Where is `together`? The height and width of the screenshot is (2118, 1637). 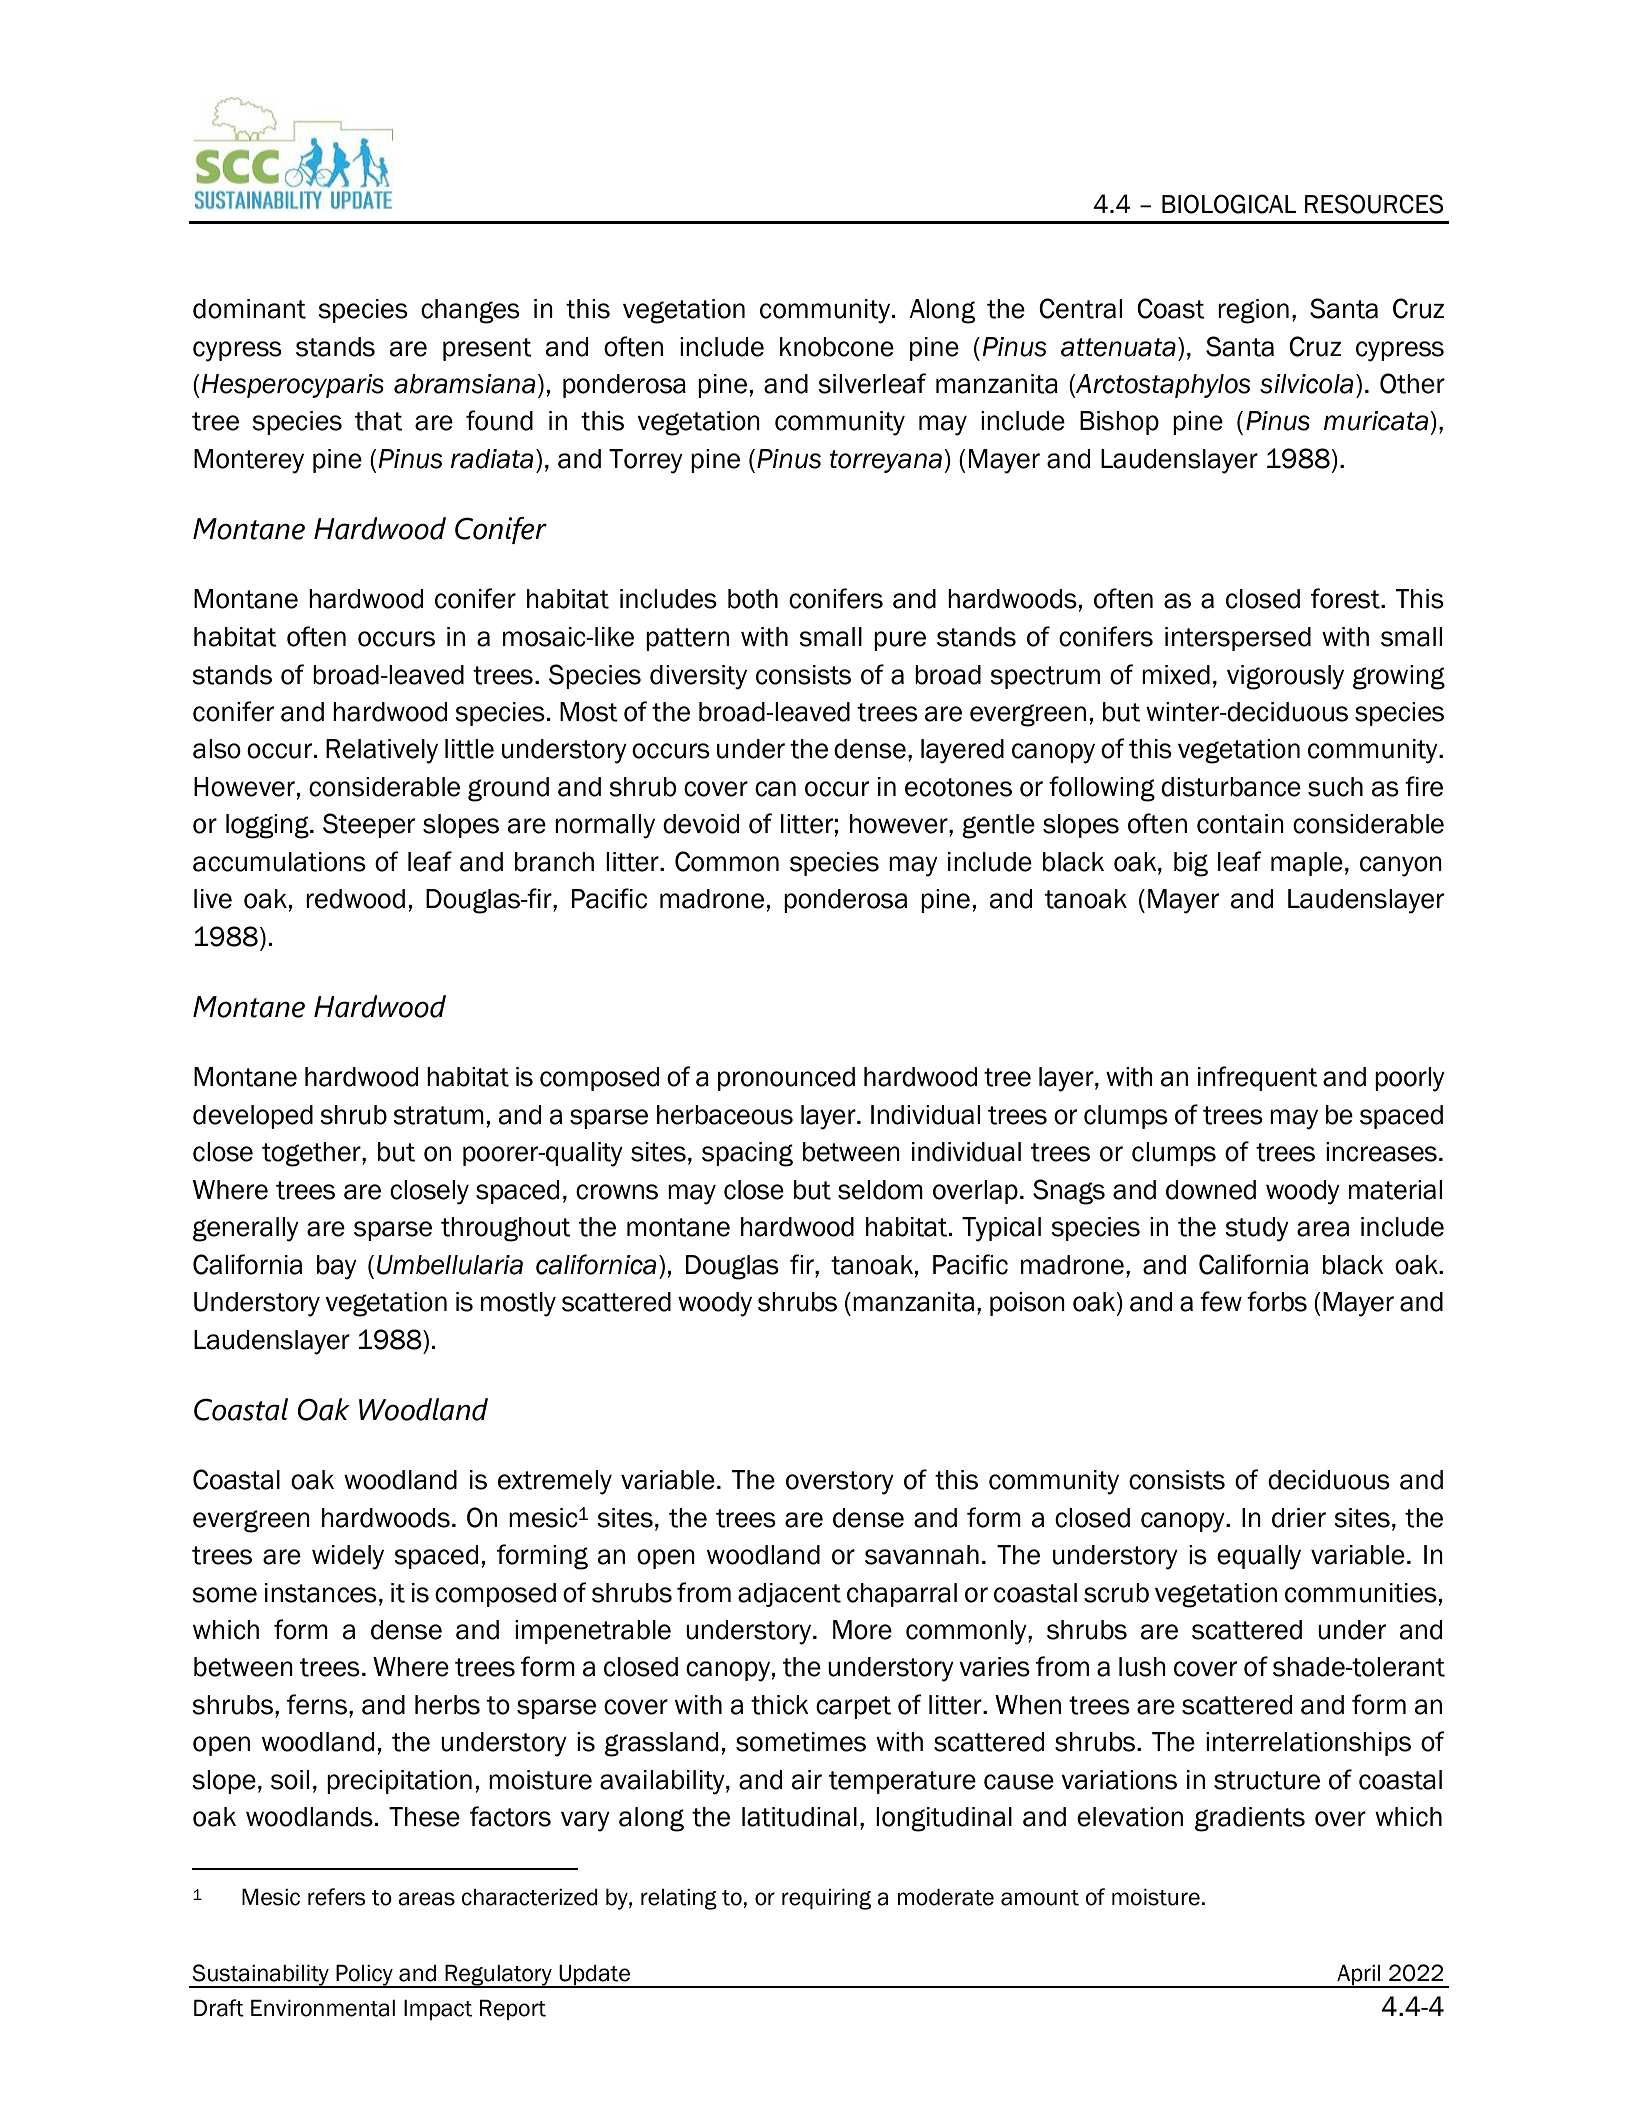 together is located at coordinates (312, 1154).
